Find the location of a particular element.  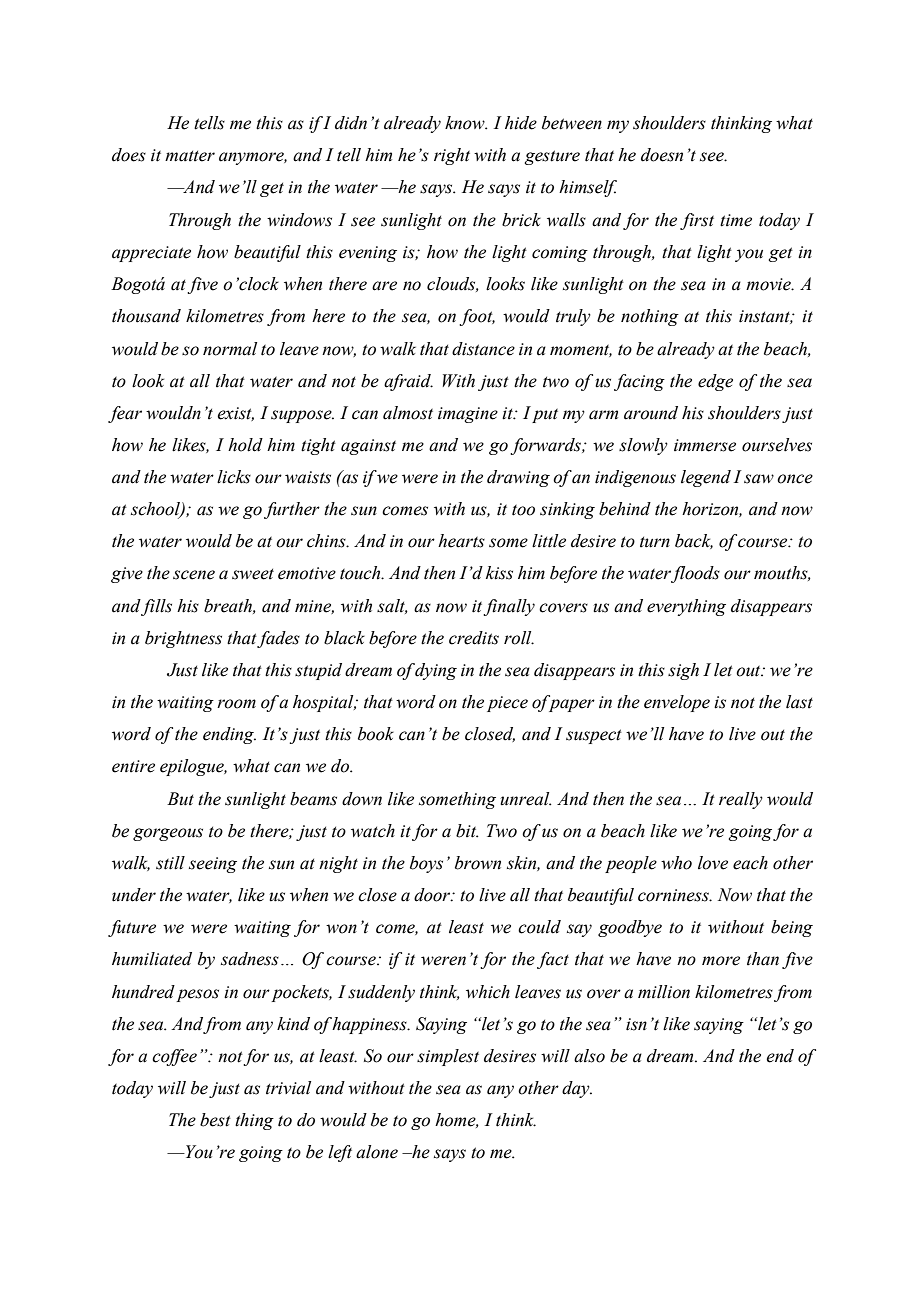

also is located at coordinates (589, 1056).
